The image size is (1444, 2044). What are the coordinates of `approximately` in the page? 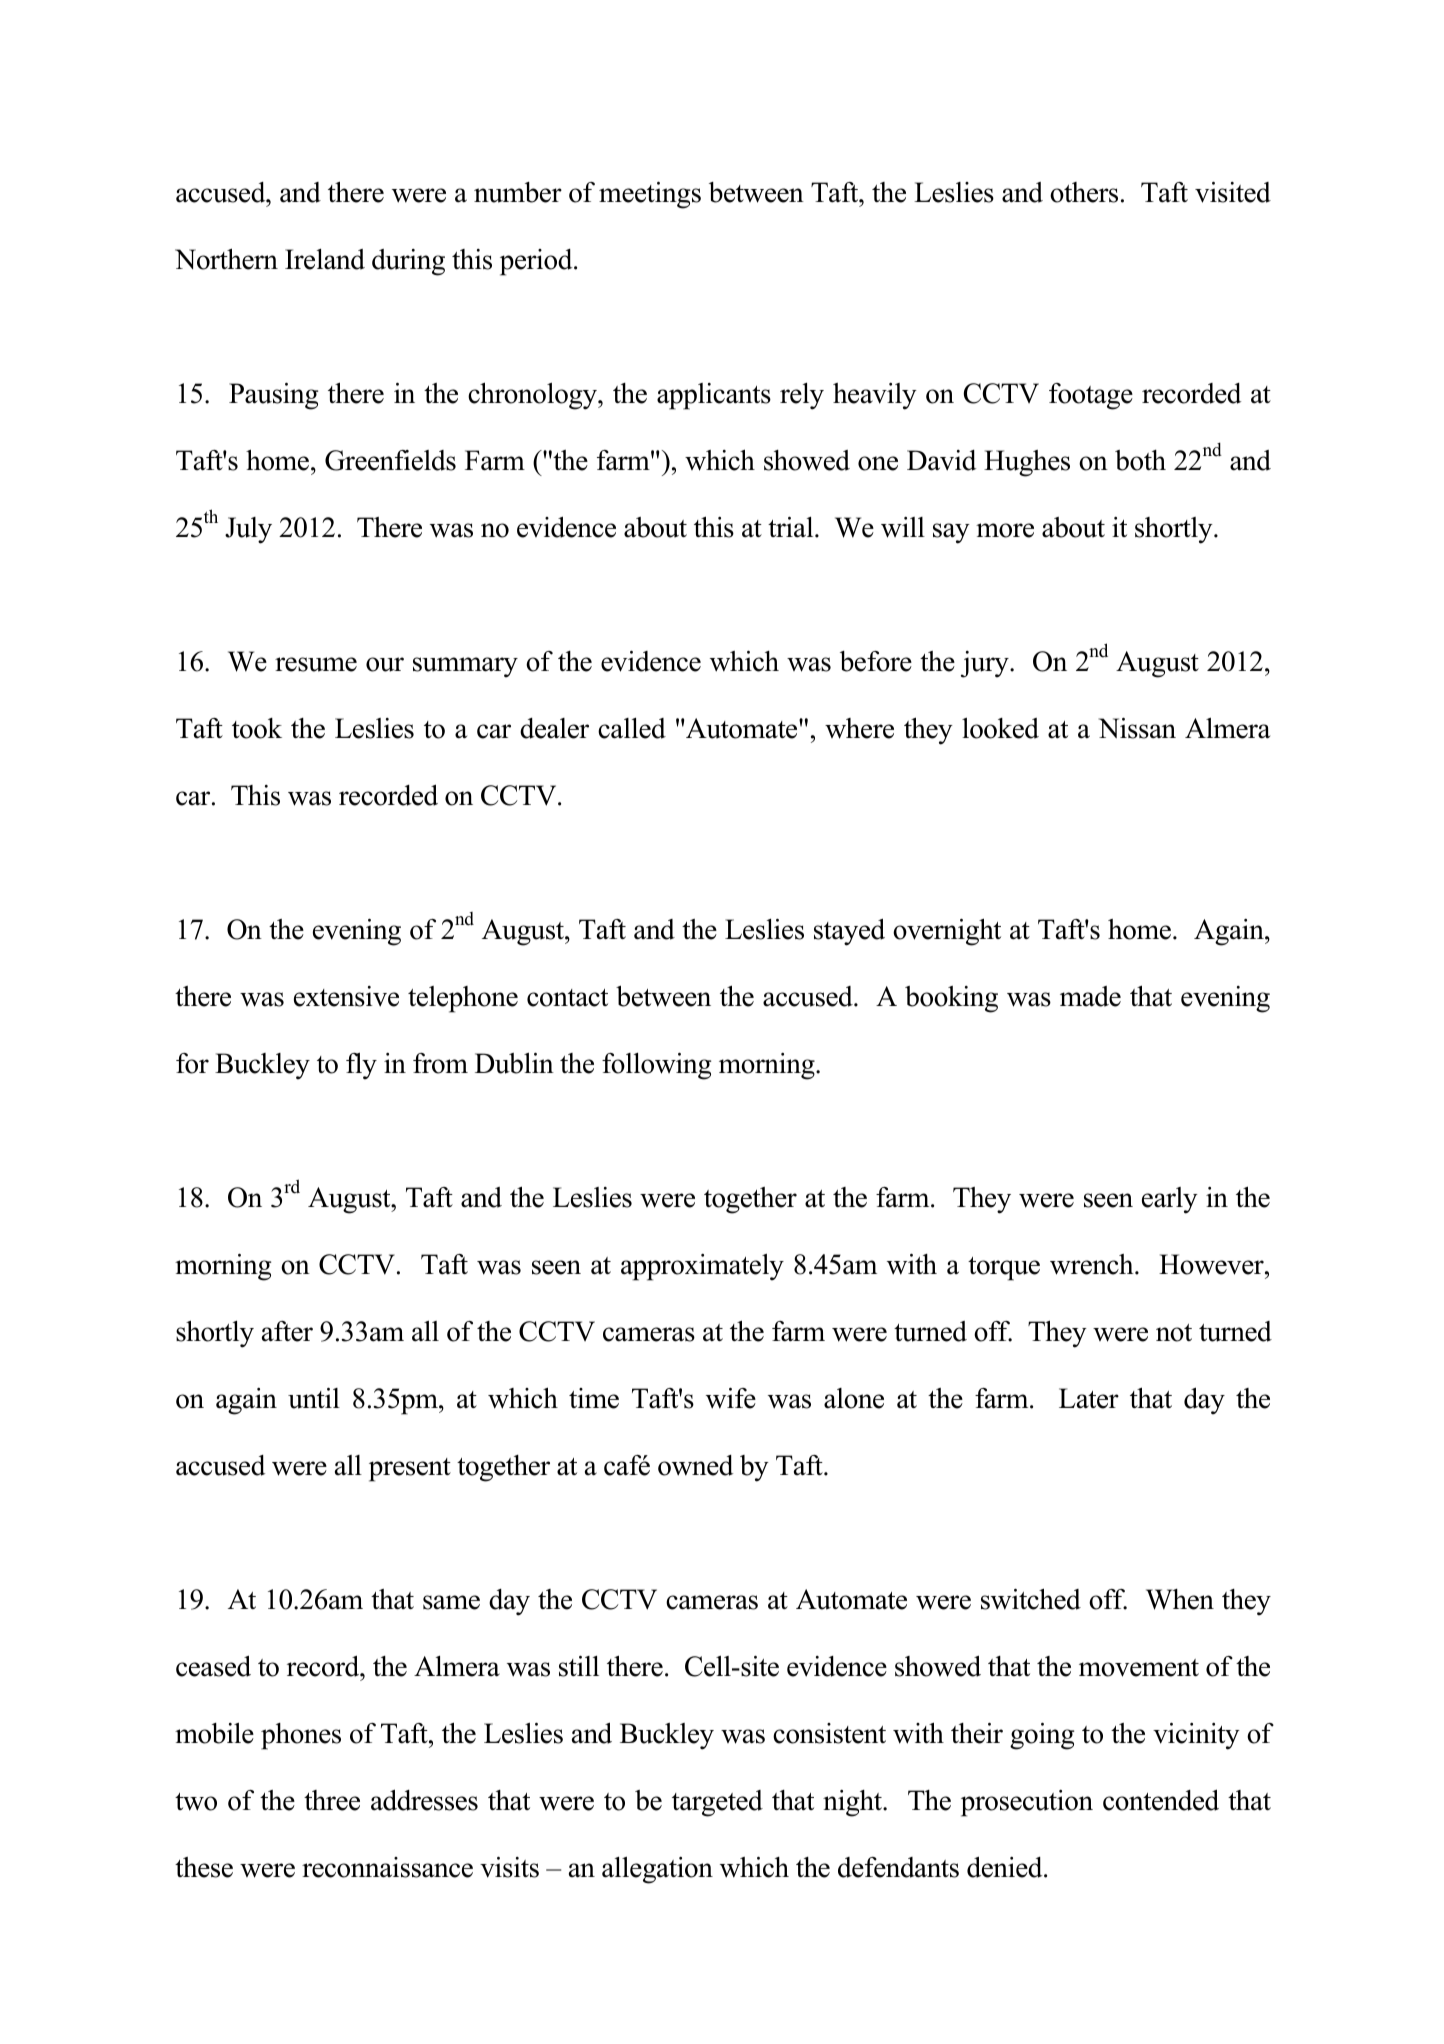 It's located at (702, 1267).
